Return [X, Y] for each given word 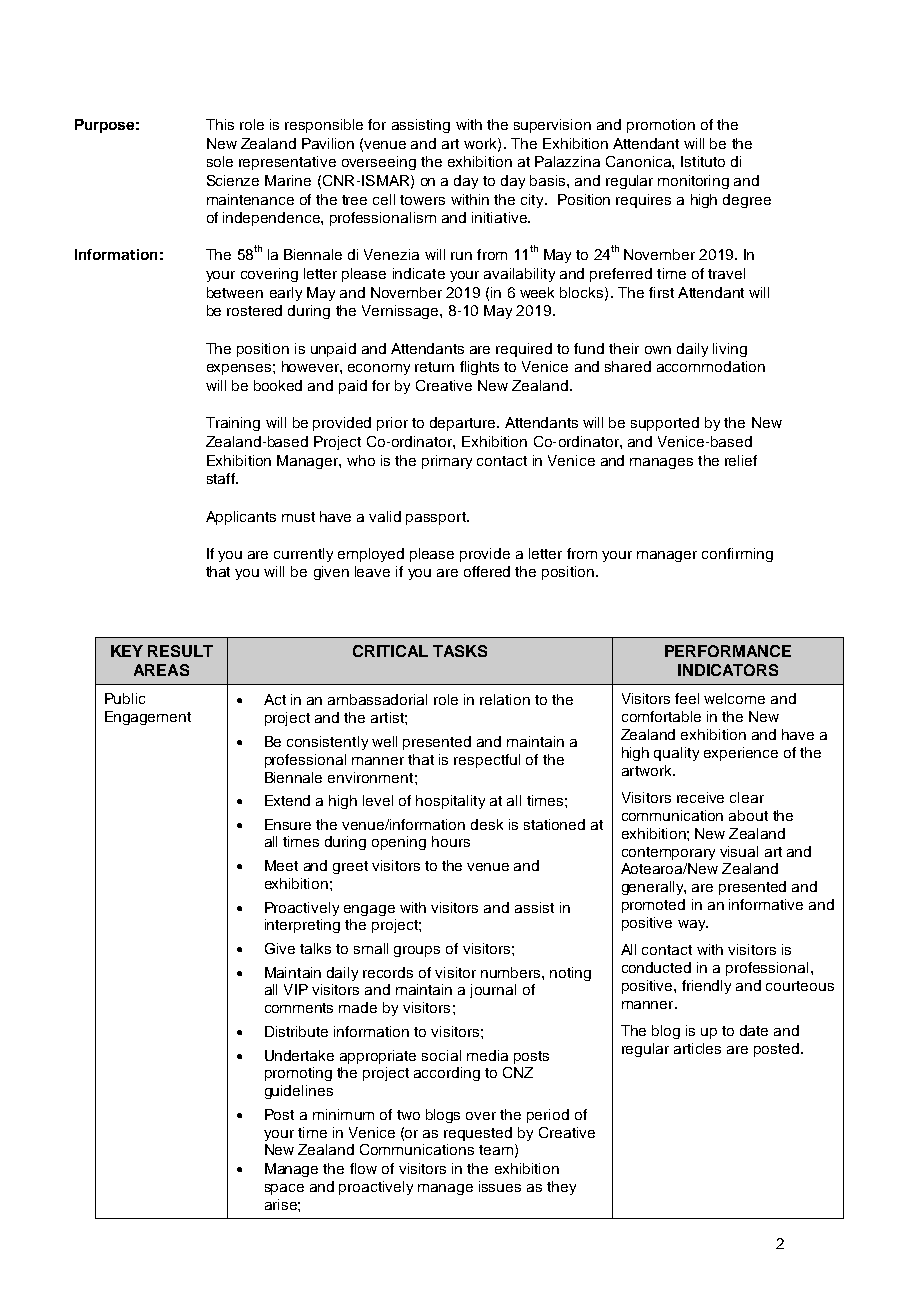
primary [447, 462]
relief [741, 460]
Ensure [288, 824]
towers [422, 200]
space [284, 1189]
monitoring [693, 182]
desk [487, 824]
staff [222, 478]
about [748, 815]
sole [220, 161]
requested [478, 1134]
